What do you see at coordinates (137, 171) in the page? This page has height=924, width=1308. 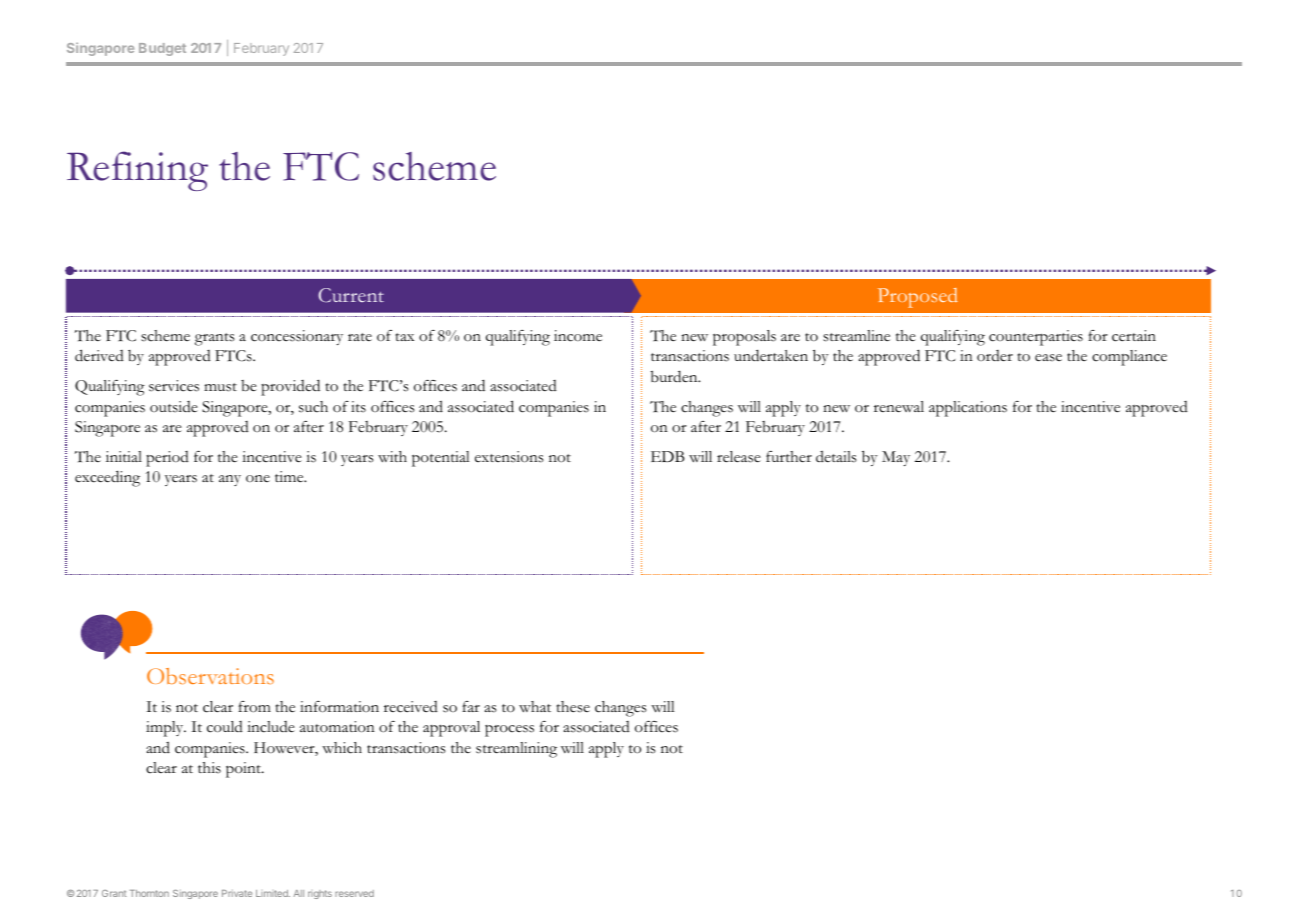 I see `Refining` at bounding box center [137, 171].
